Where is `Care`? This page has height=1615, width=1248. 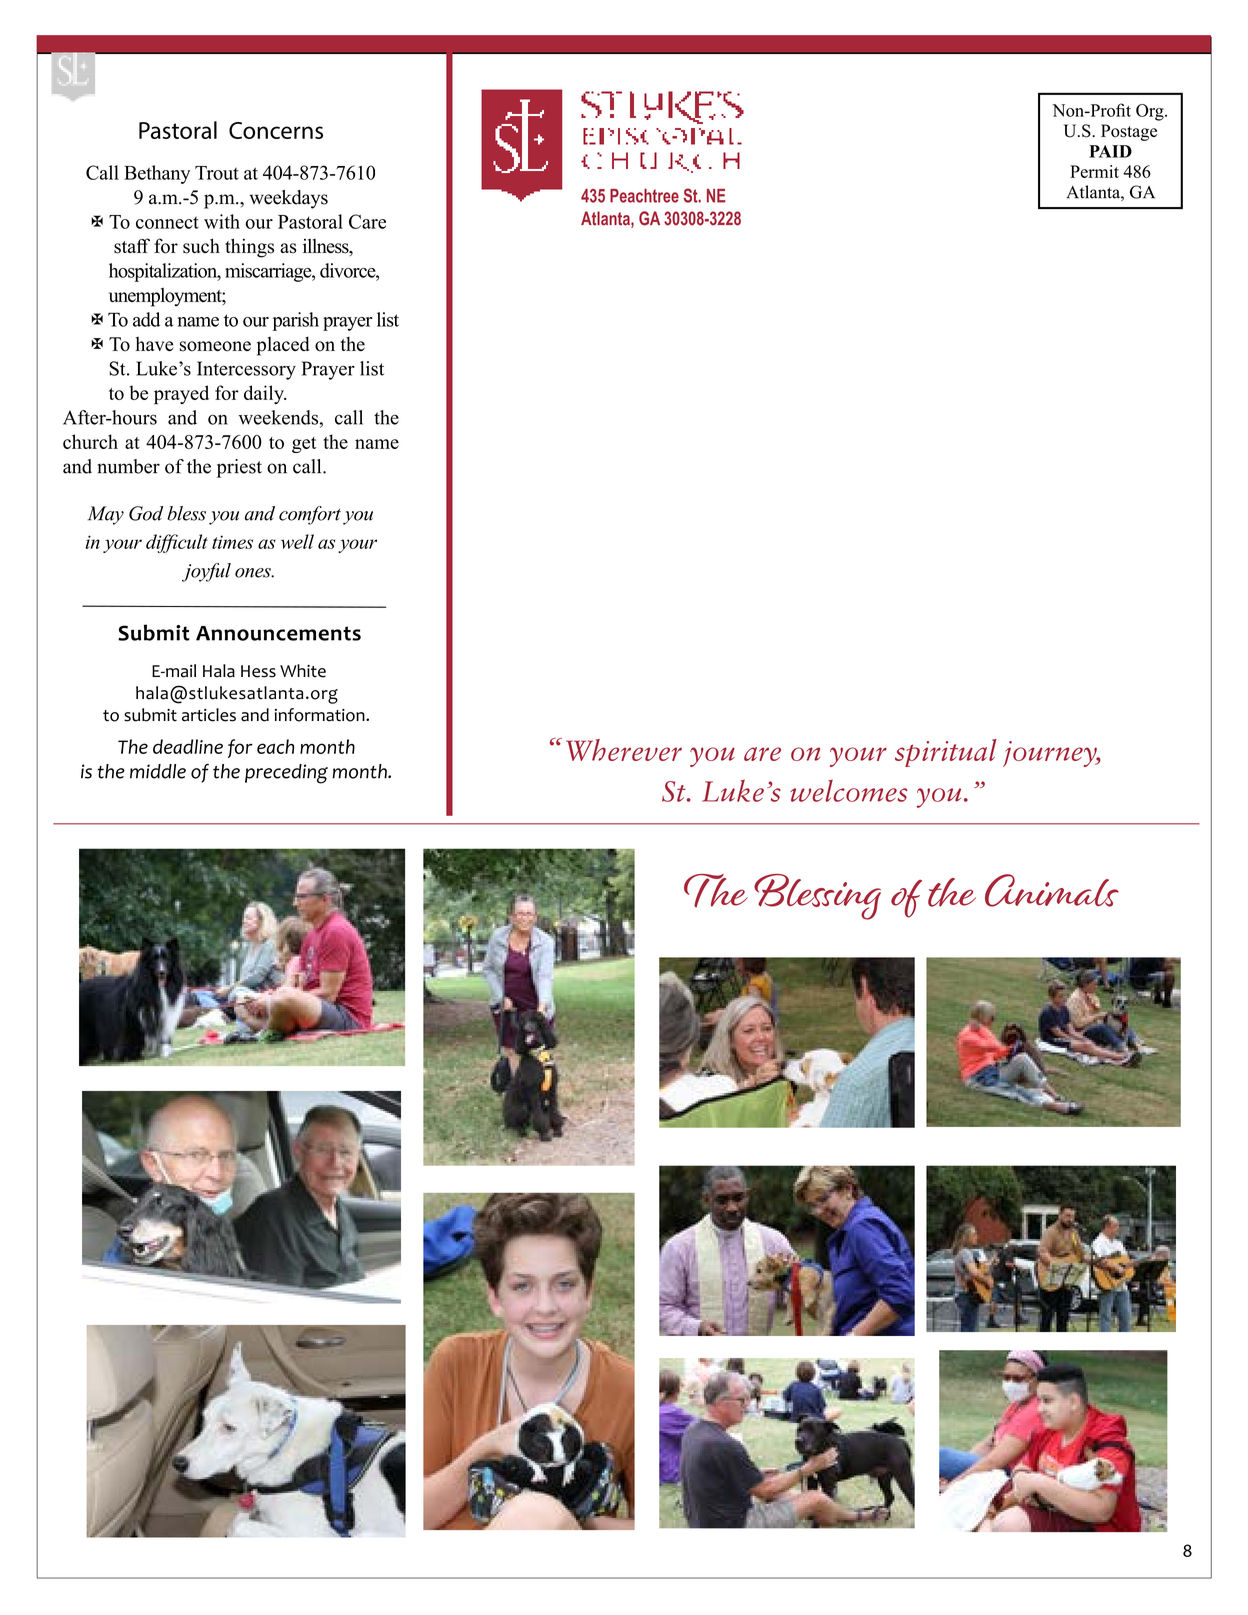
Care is located at coordinates (367, 221).
